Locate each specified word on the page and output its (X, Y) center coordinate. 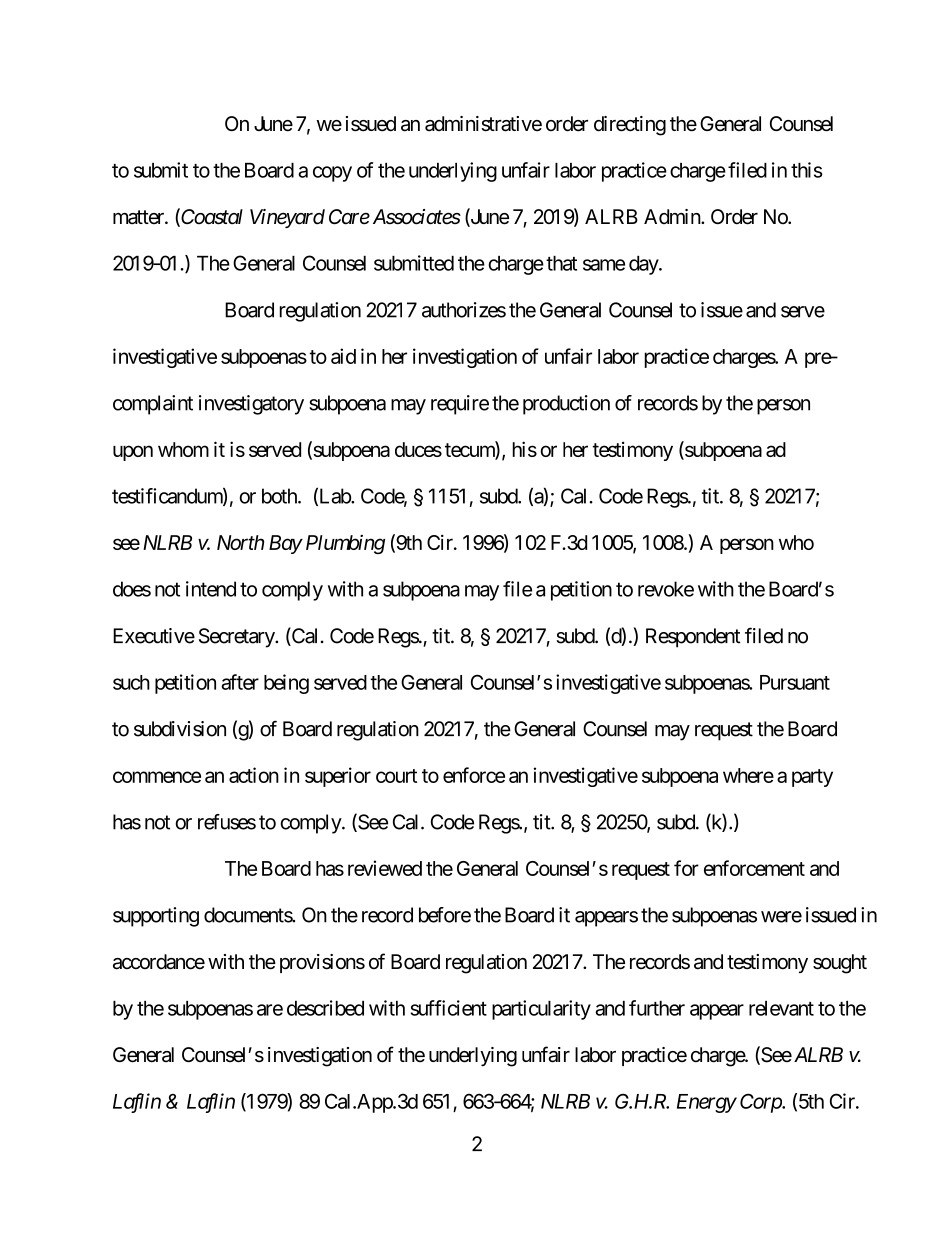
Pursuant (795, 682)
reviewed (385, 868)
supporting (156, 917)
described (325, 1008)
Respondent (693, 638)
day (644, 265)
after (240, 682)
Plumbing (345, 544)
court (396, 776)
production (566, 405)
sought (840, 964)
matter (139, 217)
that (561, 263)
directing (630, 126)
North (240, 542)
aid (343, 356)
